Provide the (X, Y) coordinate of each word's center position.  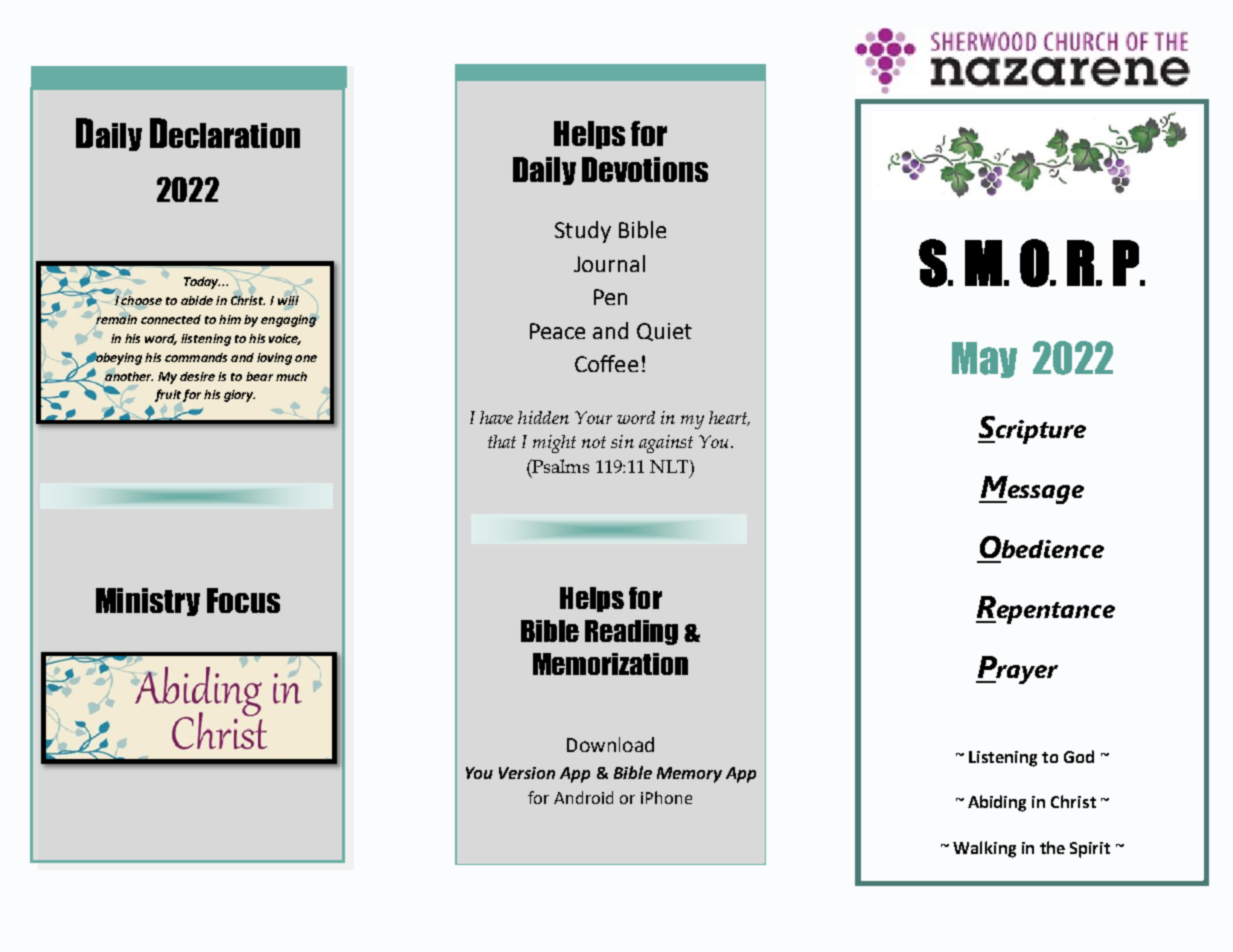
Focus (243, 600)
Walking (984, 849)
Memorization (610, 664)
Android (583, 797)
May (984, 360)
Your (593, 417)
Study (583, 232)
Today (202, 283)
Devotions (645, 169)
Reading (631, 632)
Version (527, 773)
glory (239, 396)
